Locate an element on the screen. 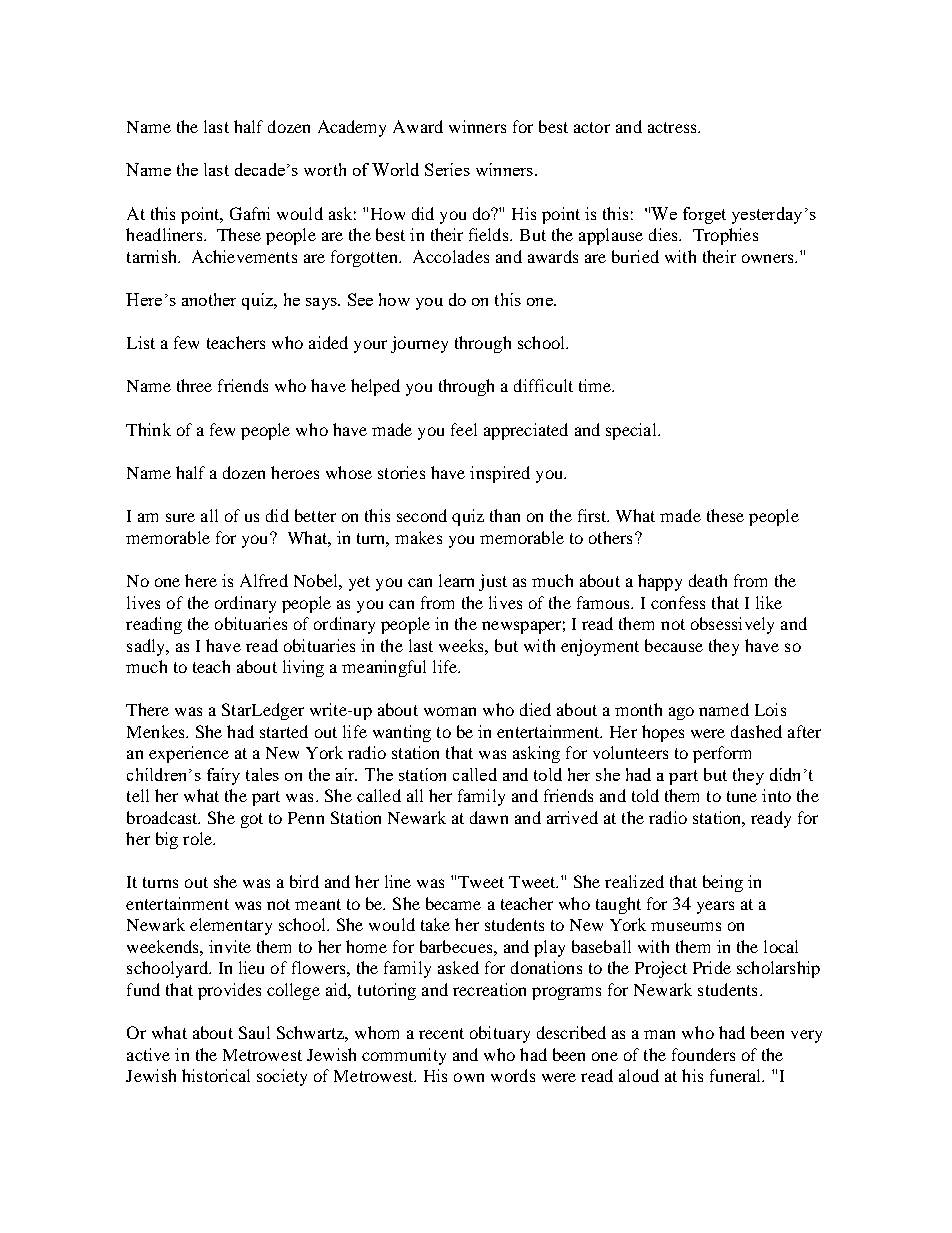 The width and height of the screenshot is (952, 1233). Gafni is located at coordinates (250, 213).
